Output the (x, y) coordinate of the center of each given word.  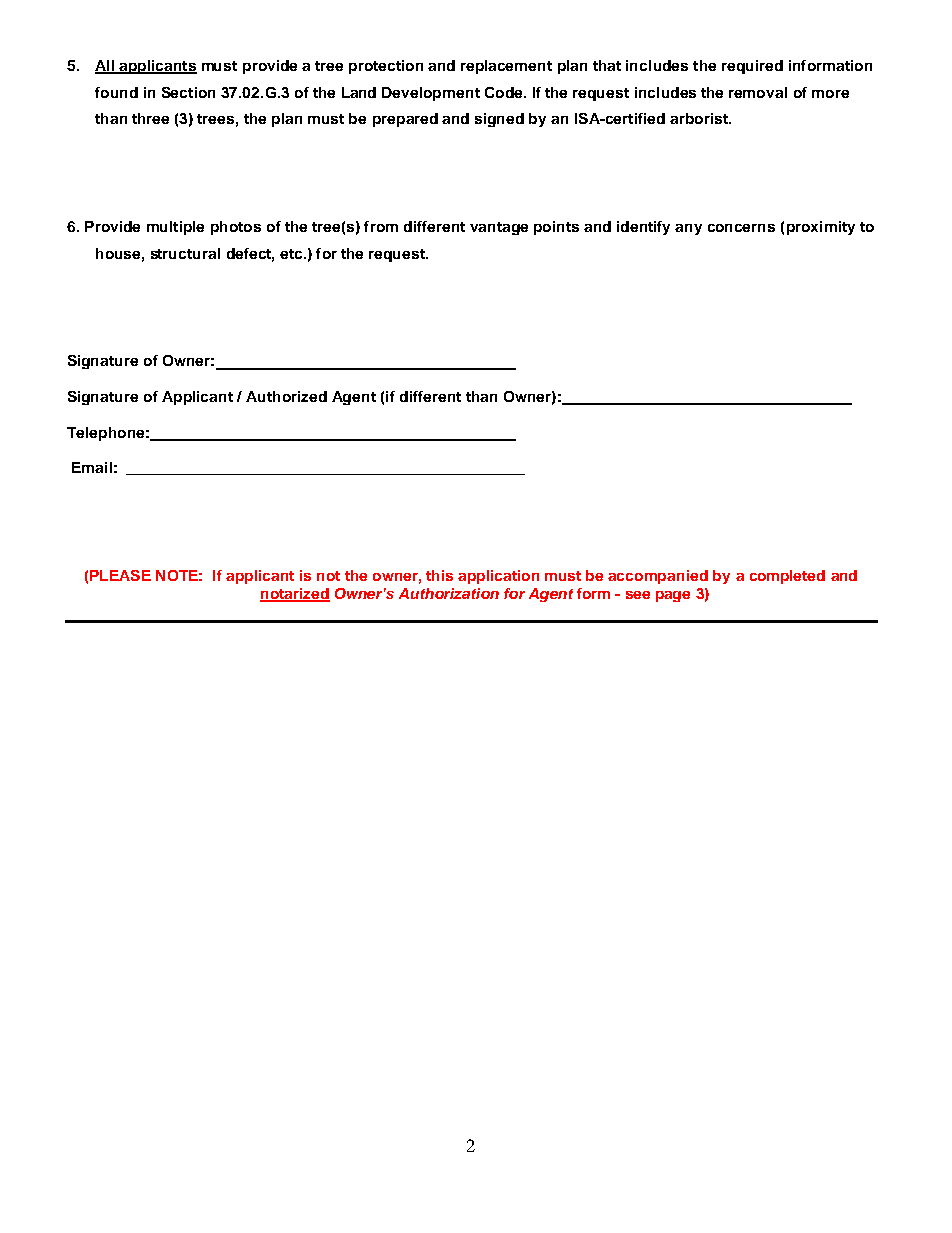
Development (431, 94)
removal (758, 92)
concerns (741, 228)
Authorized (286, 396)
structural (185, 253)
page (673, 596)
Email (92, 467)
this (439, 575)
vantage (499, 228)
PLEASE (120, 575)
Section (188, 92)
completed (787, 577)
